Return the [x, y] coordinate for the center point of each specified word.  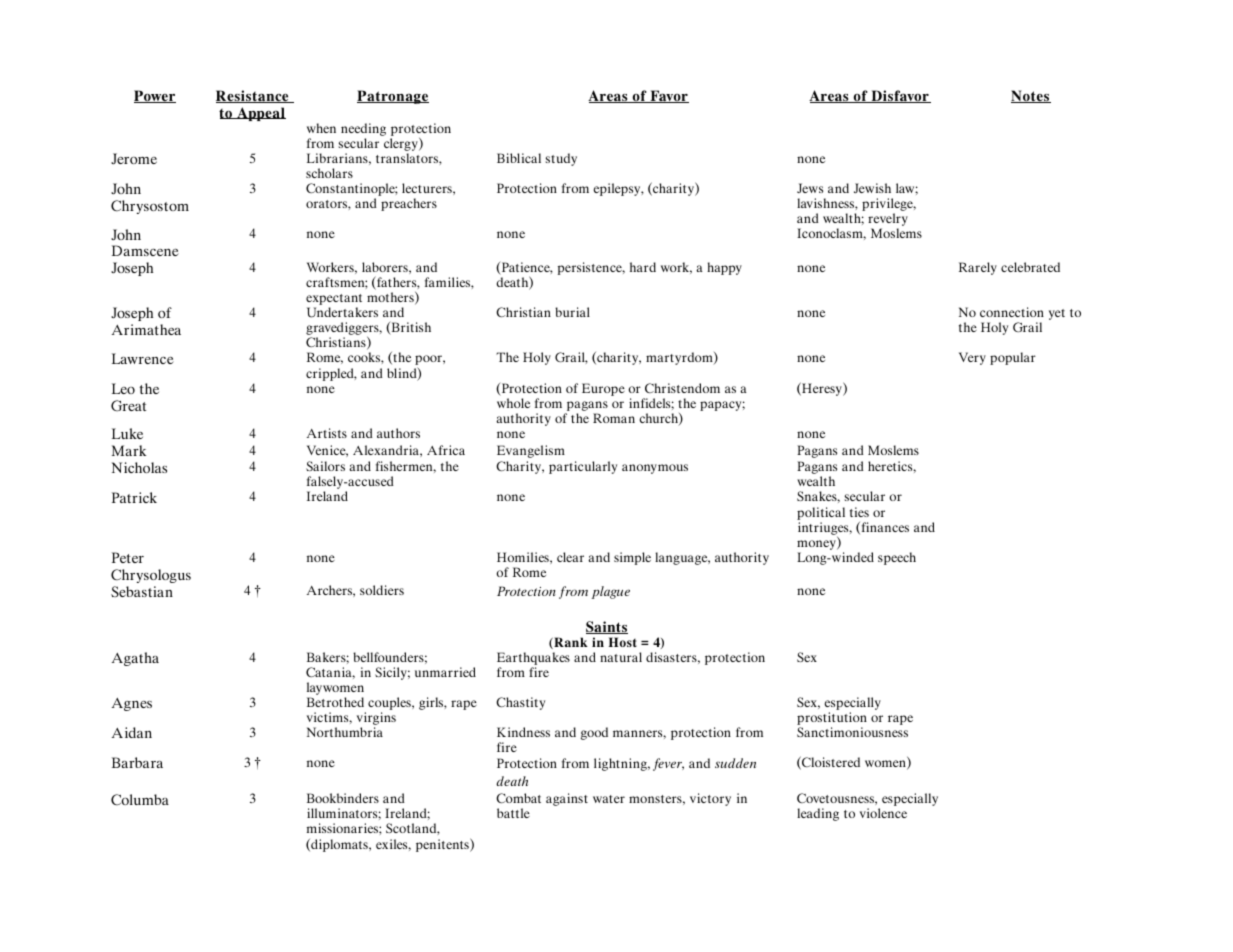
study [561, 159]
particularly [583, 467]
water [609, 799]
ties [859, 512]
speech [897, 558]
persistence [591, 268]
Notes [1031, 96]
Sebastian [142, 591]
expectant [334, 301]
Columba [140, 800]
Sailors [325, 466]
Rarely [978, 268]
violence [883, 813]
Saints [607, 627]
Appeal [260, 114]
